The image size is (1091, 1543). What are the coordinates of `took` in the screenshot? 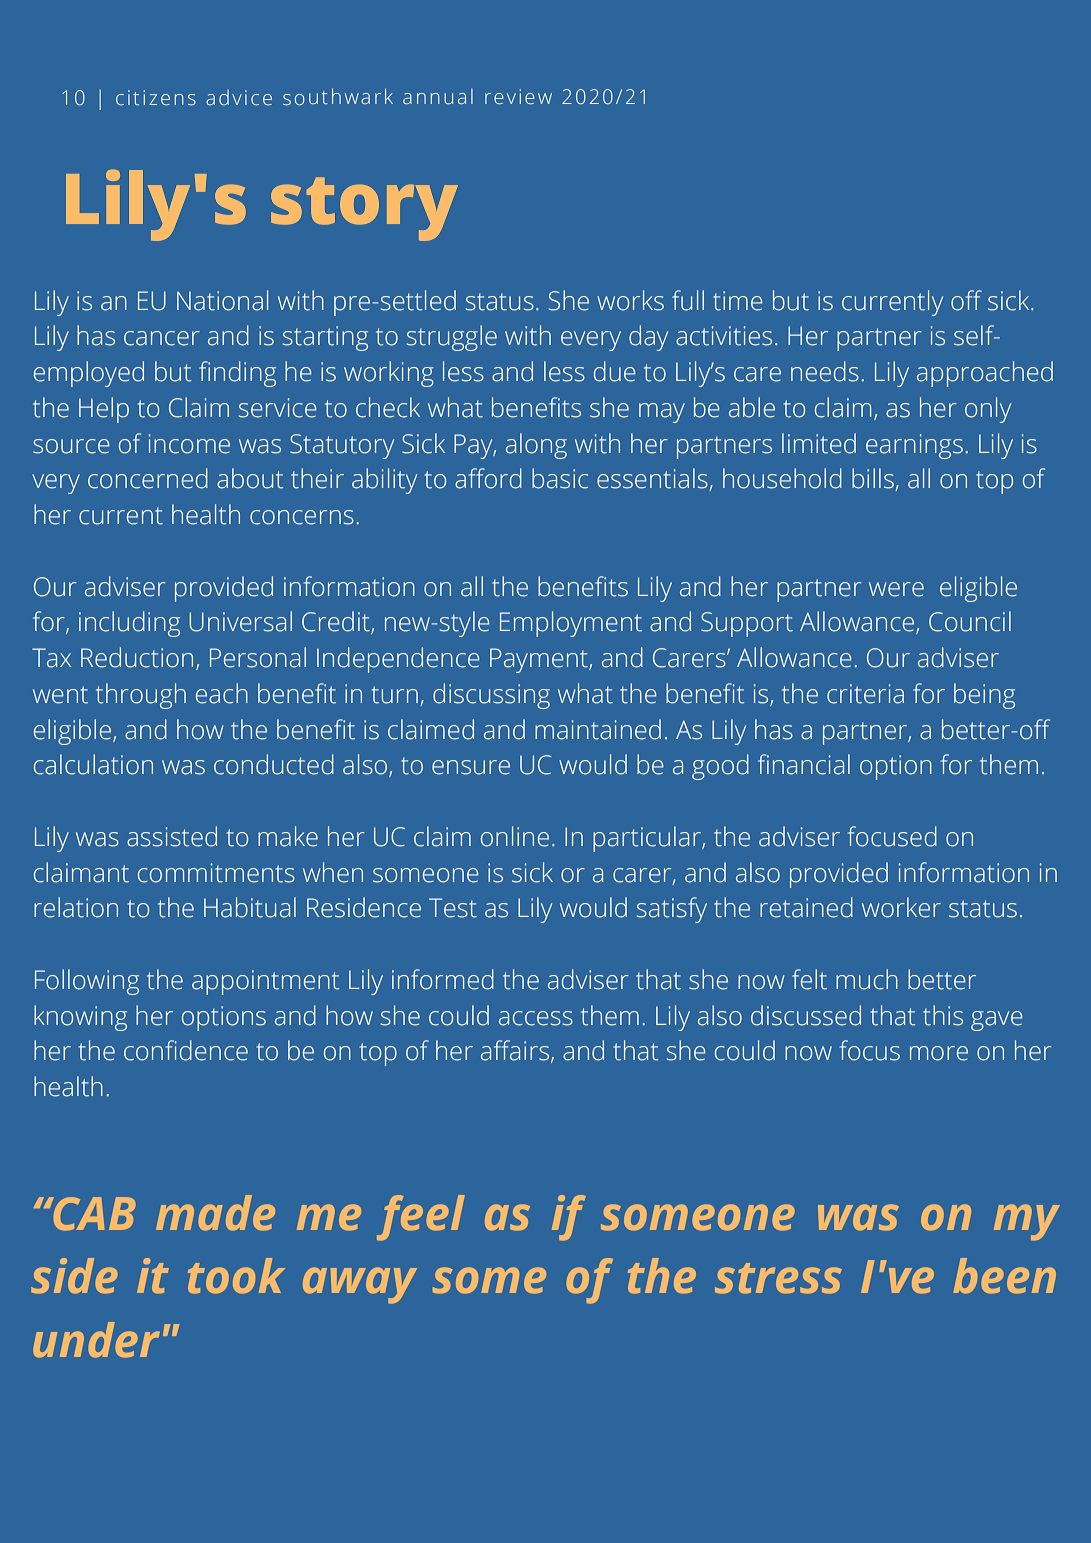 It's located at (236, 1276).
